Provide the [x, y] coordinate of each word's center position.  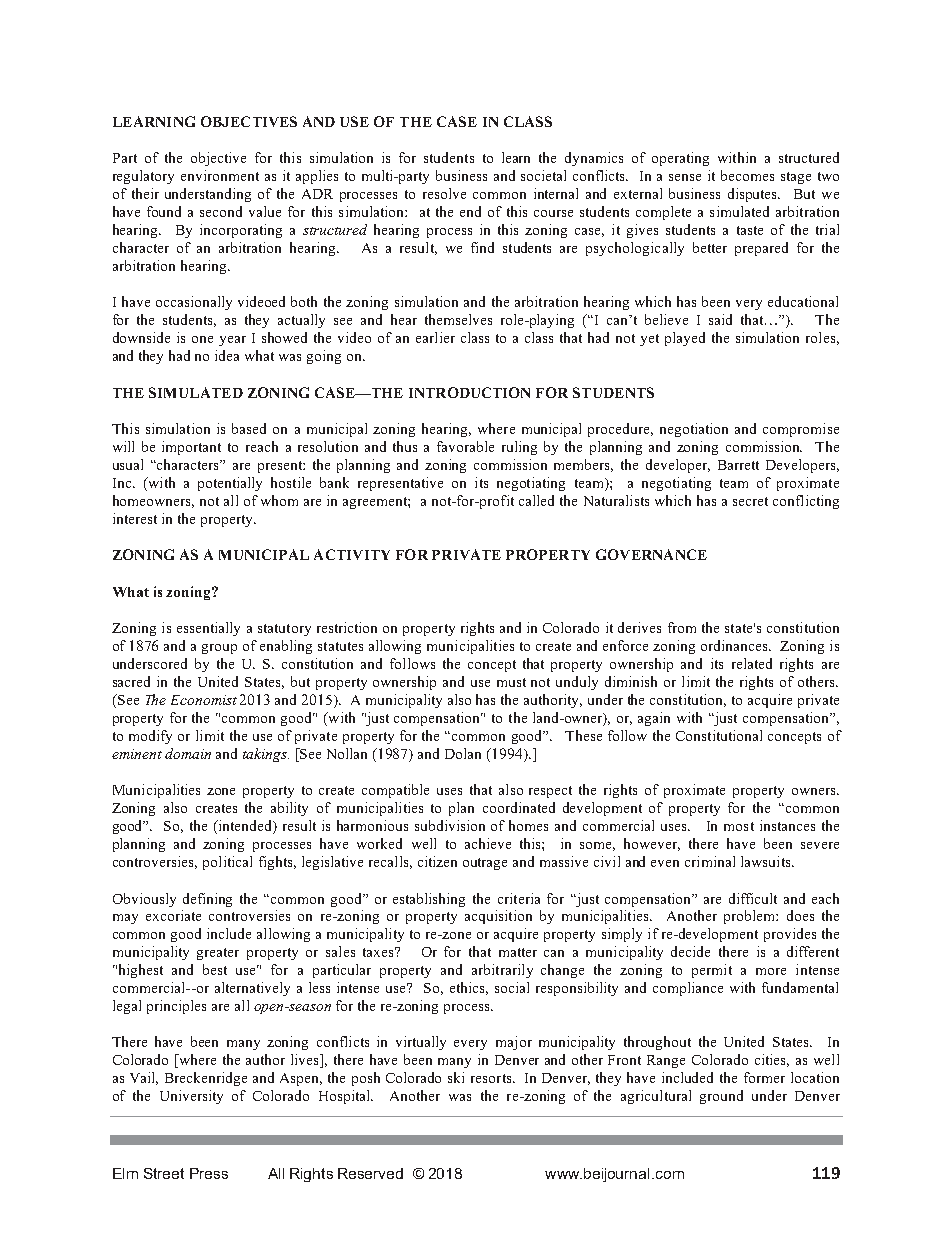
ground [721, 1097]
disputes [754, 195]
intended [245, 827]
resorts [492, 1078]
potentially [230, 484]
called [536, 500]
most [739, 826]
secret [750, 501]
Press [209, 1173]
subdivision [450, 825]
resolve [444, 193]
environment [220, 175]
